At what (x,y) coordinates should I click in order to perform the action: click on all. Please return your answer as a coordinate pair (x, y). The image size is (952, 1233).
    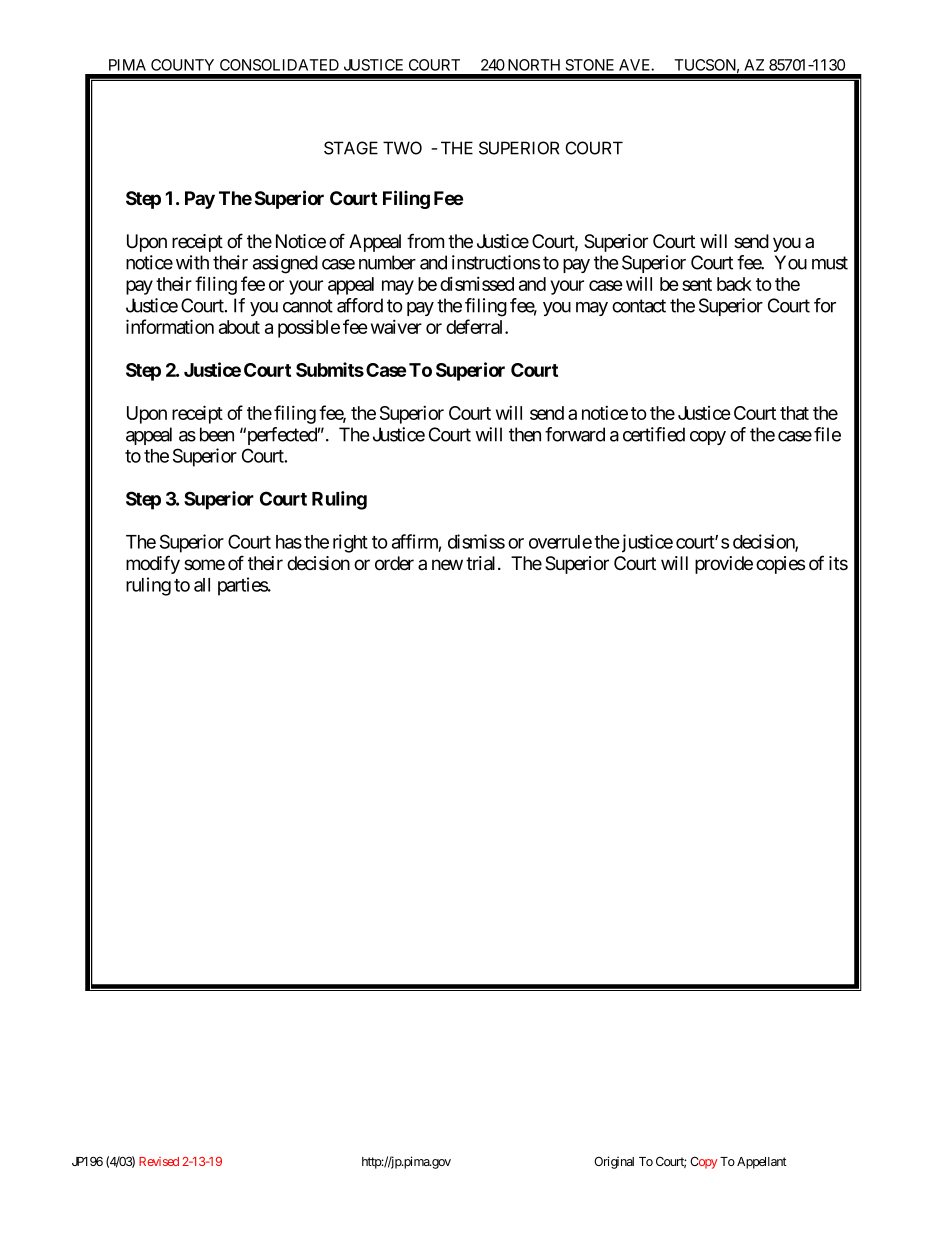
    Looking at the image, I should click on (202, 585).
